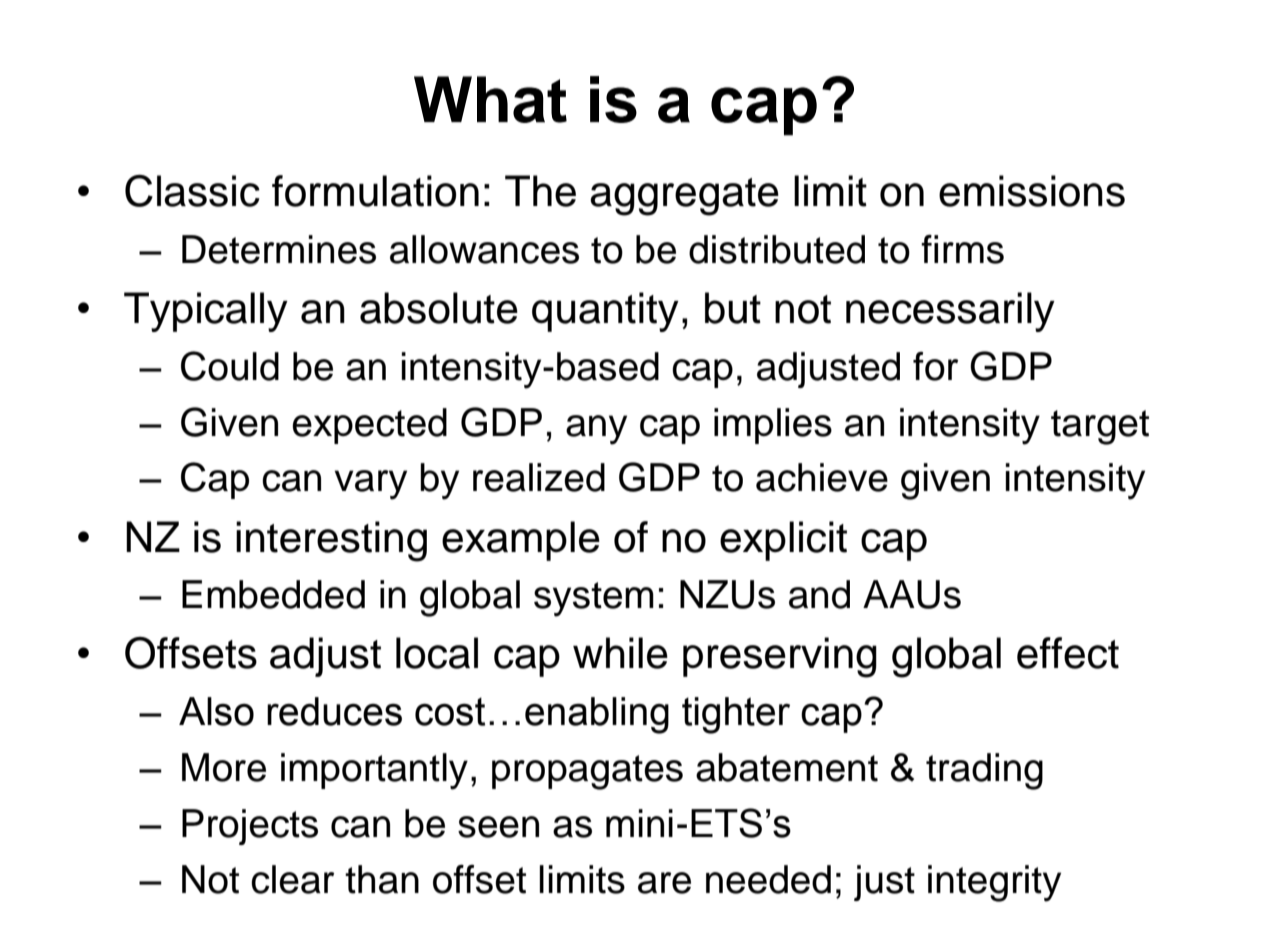  Describe the element at coordinates (539, 477) in the page. I see `realized` at that location.
